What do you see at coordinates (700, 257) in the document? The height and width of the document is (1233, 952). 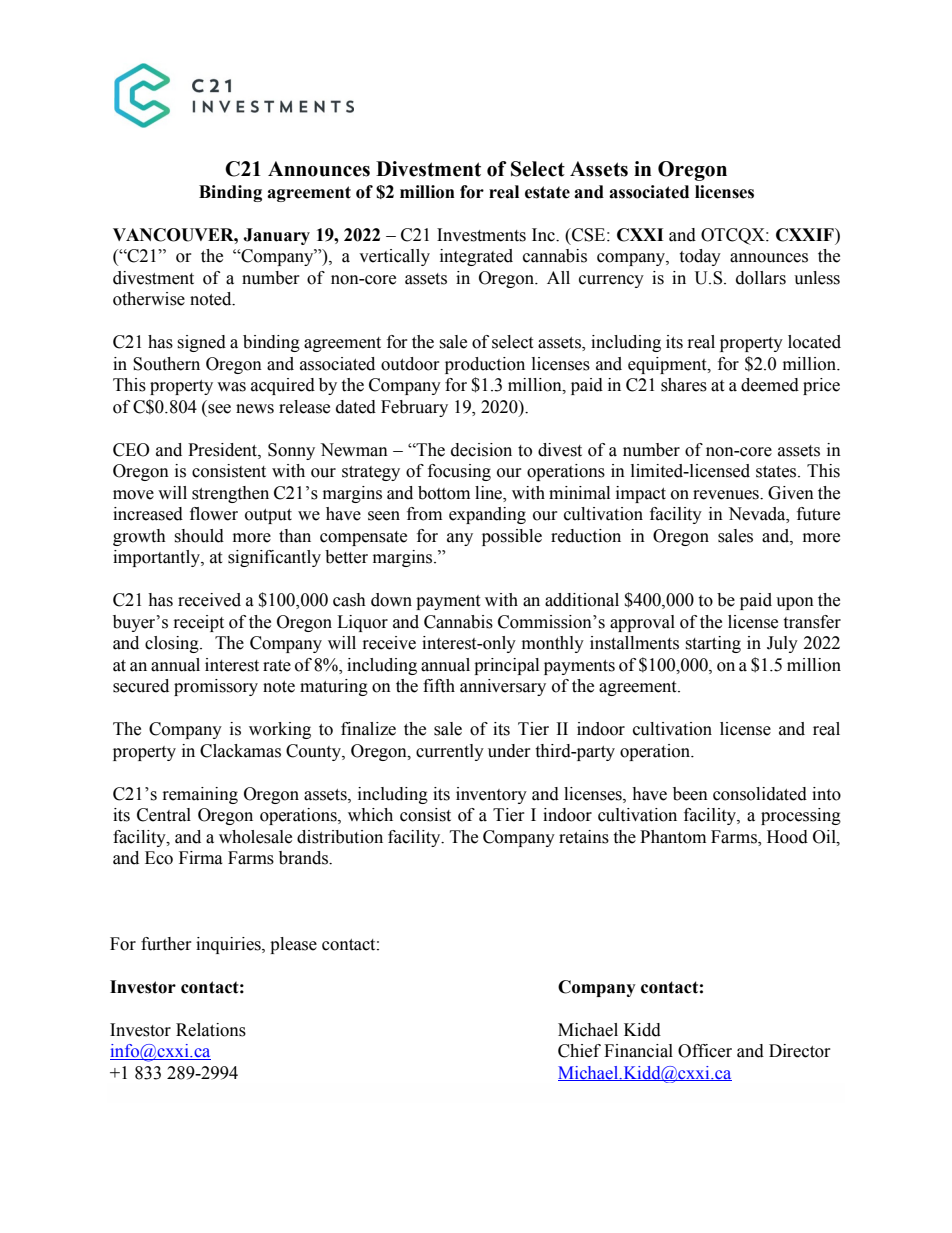 I see `today` at bounding box center [700, 257].
